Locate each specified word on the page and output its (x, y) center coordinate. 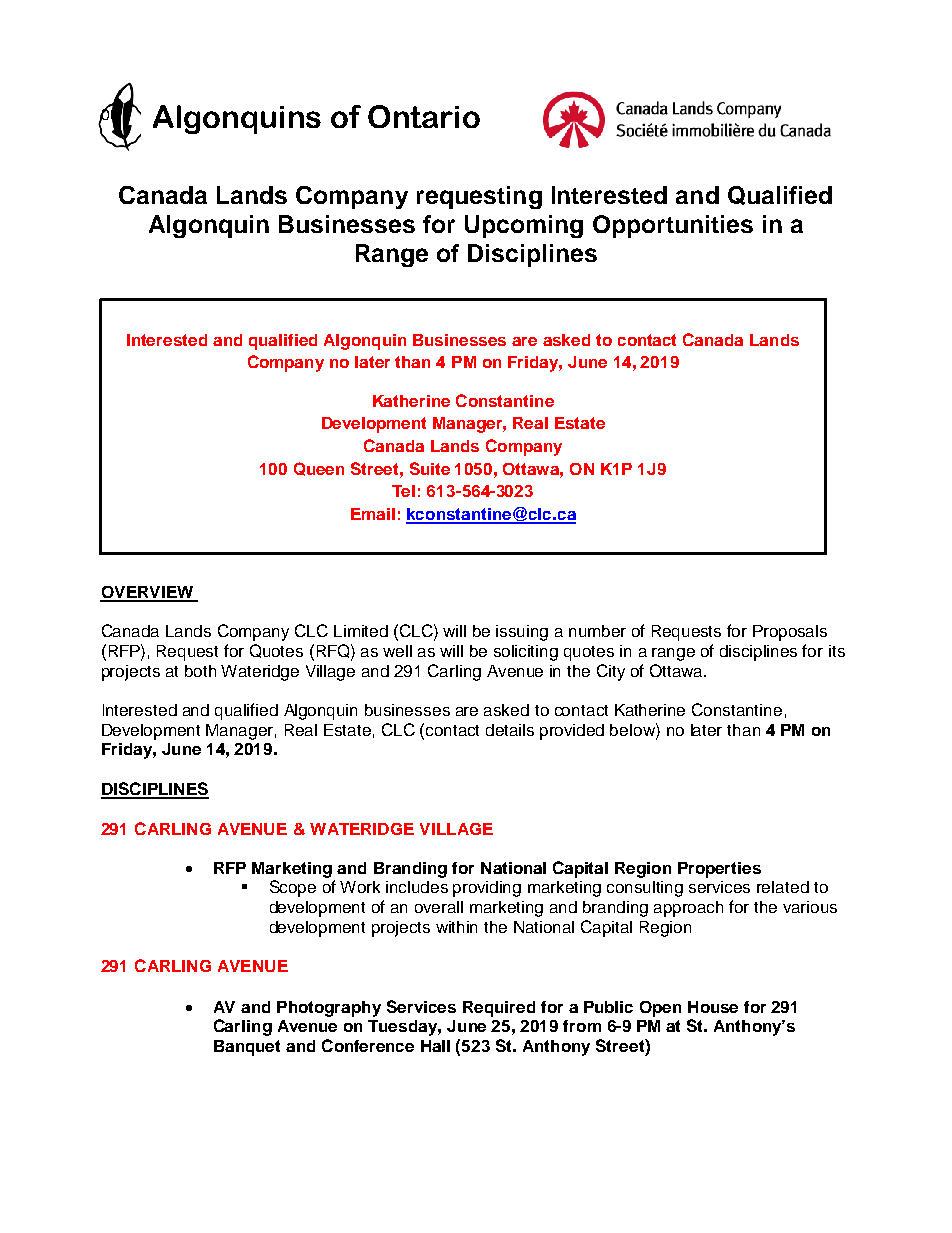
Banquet (247, 1048)
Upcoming (524, 226)
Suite (430, 468)
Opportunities (673, 226)
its (837, 651)
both (200, 671)
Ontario (424, 116)
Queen (319, 469)
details (510, 730)
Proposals (790, 633)
